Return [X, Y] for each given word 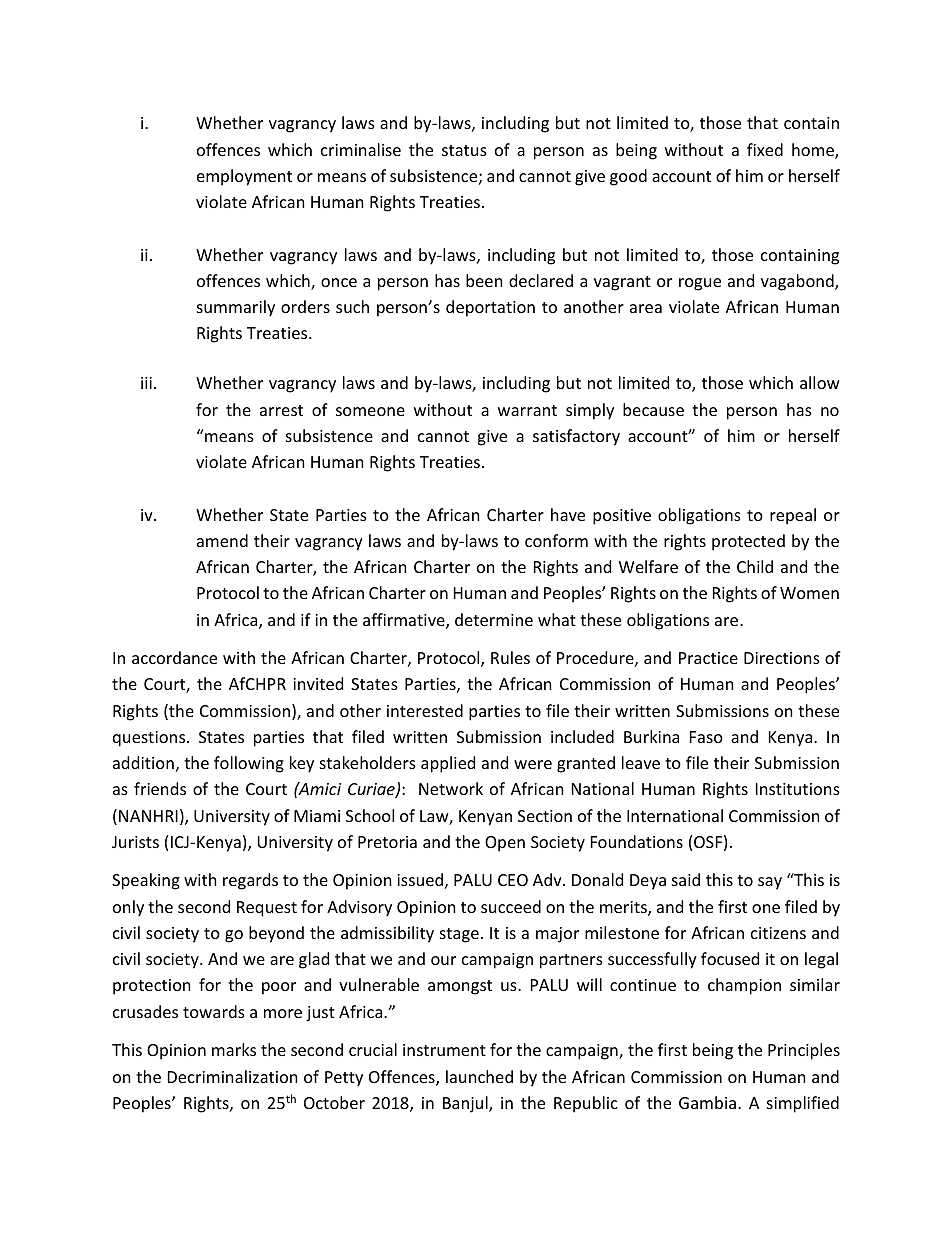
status [464, 150]
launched [479, 1076]
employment [244, 177]
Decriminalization [233, 1076]
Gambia [707, 1102]
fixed [765, 149]
